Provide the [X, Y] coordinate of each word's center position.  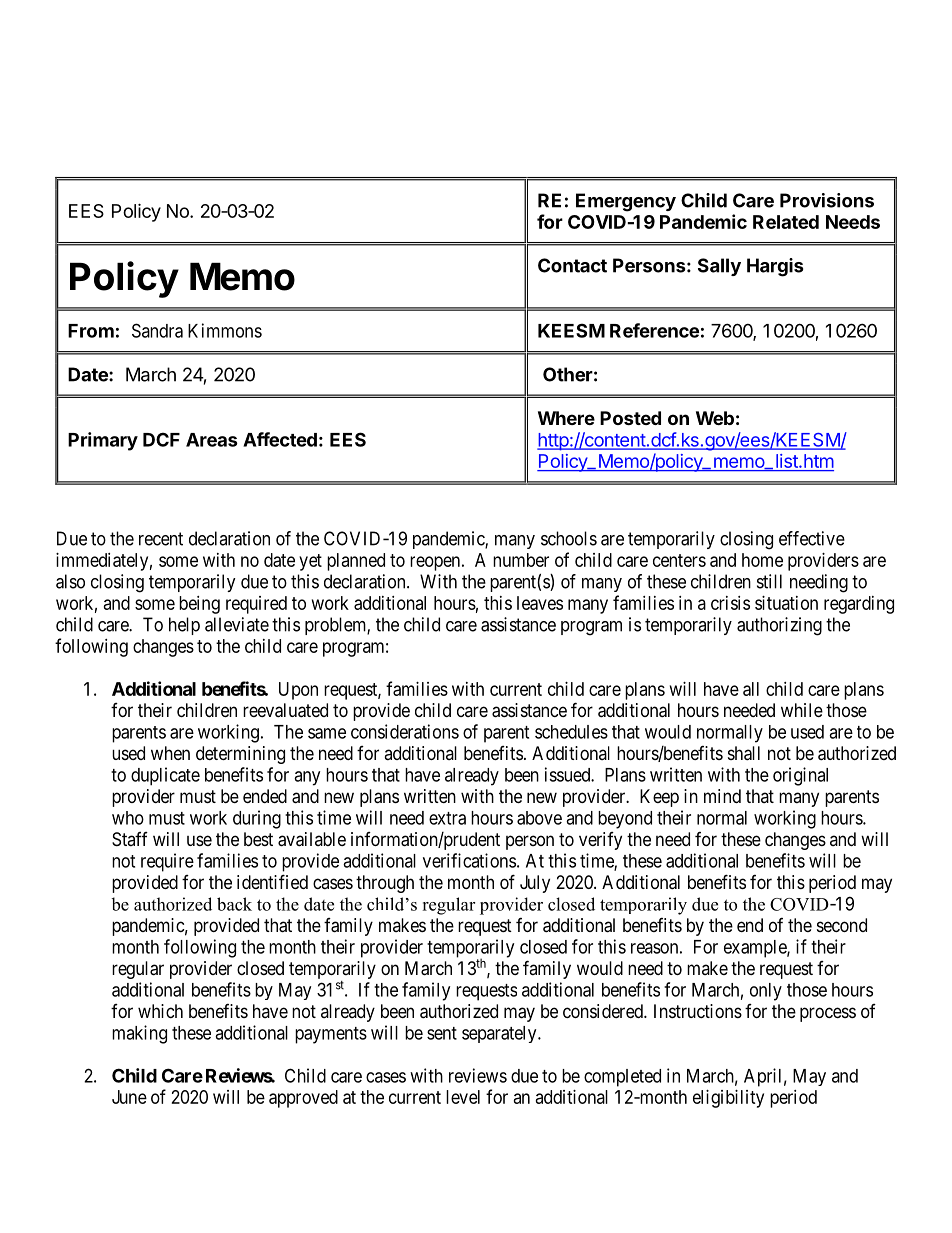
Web [715, 418]
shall [744, 753]
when [170, 753]
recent [161, 539]
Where [566, 418]
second [842, 925]
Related [786, 222]
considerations [405, 731]
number [521, 560]
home [762, 560]
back [234, 904]
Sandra [157, 330]
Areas [212, 440]
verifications [469, 860]
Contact [572, 265]
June [129, 1097]
